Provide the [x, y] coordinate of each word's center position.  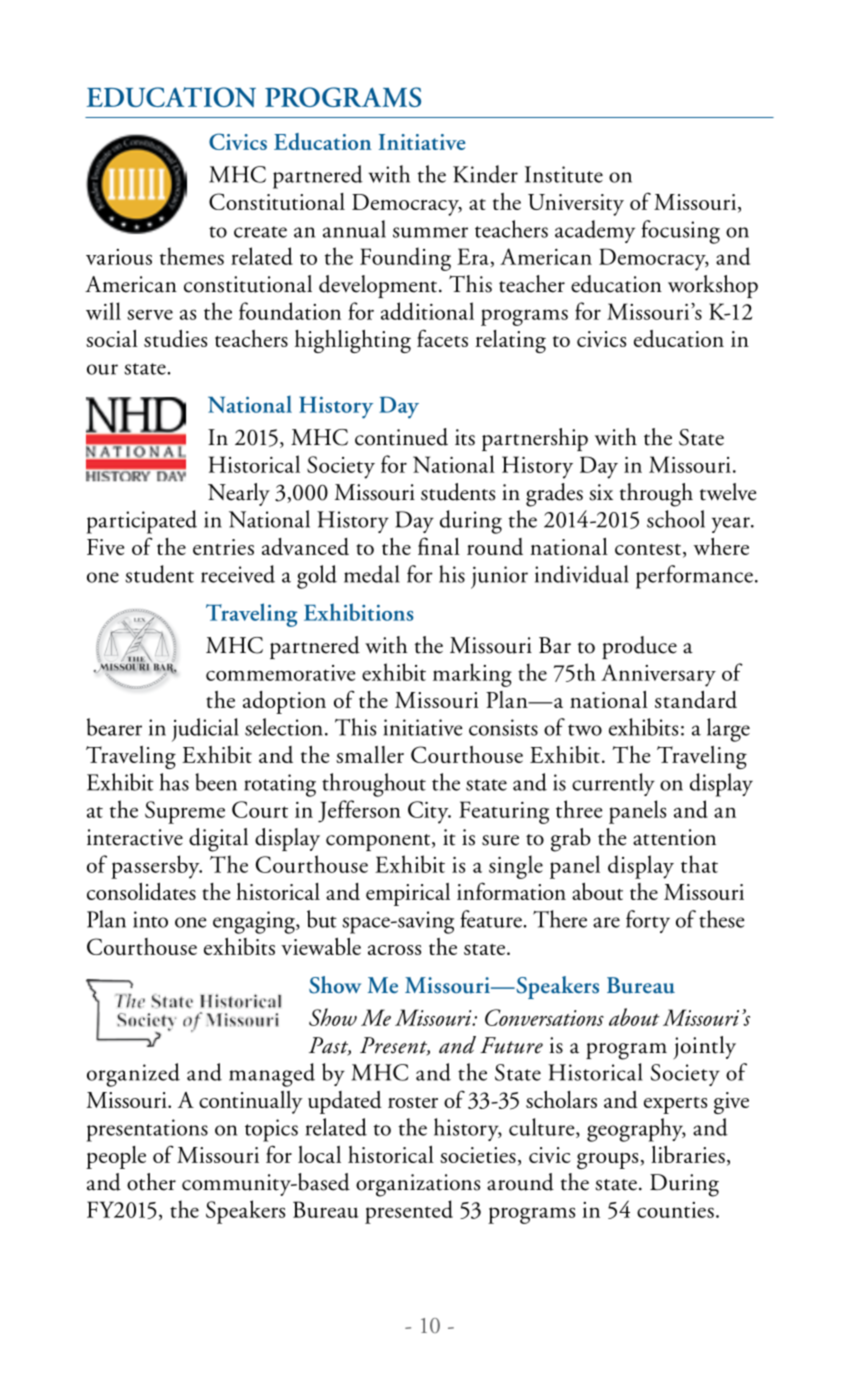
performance [694, 577]
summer [430, 232]
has [174, 782]
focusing [681, 232]
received [238, 574]
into [150, 919]
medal [372, 574]
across [394, 950]
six [601, 492]
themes [192, 256]
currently [613, 784]
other [151, 1182]
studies [175, 339]
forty [648, 921]
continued [401, 437]
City [429, 812]
